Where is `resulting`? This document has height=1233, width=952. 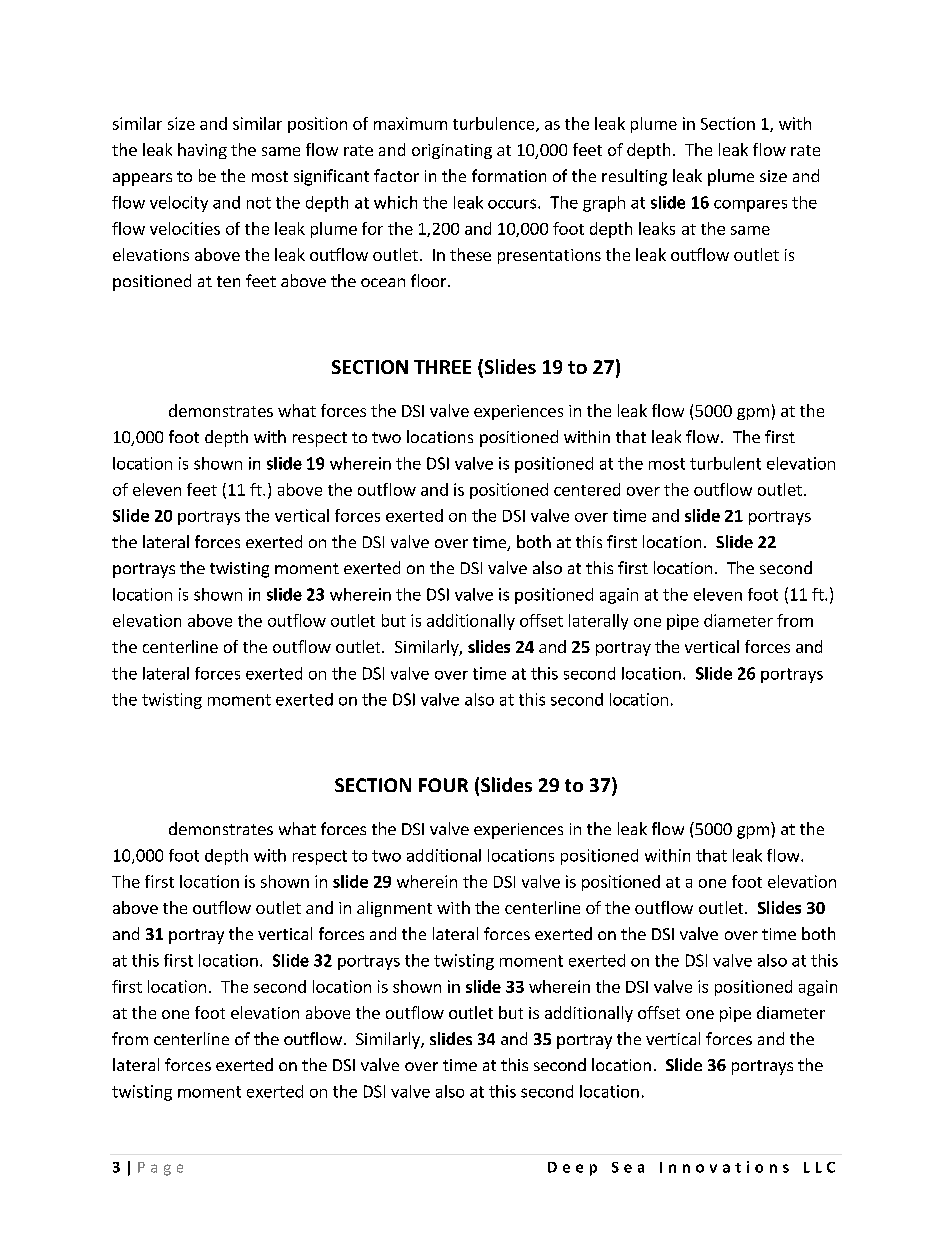 resulting is located at coordinates (634, 177).
